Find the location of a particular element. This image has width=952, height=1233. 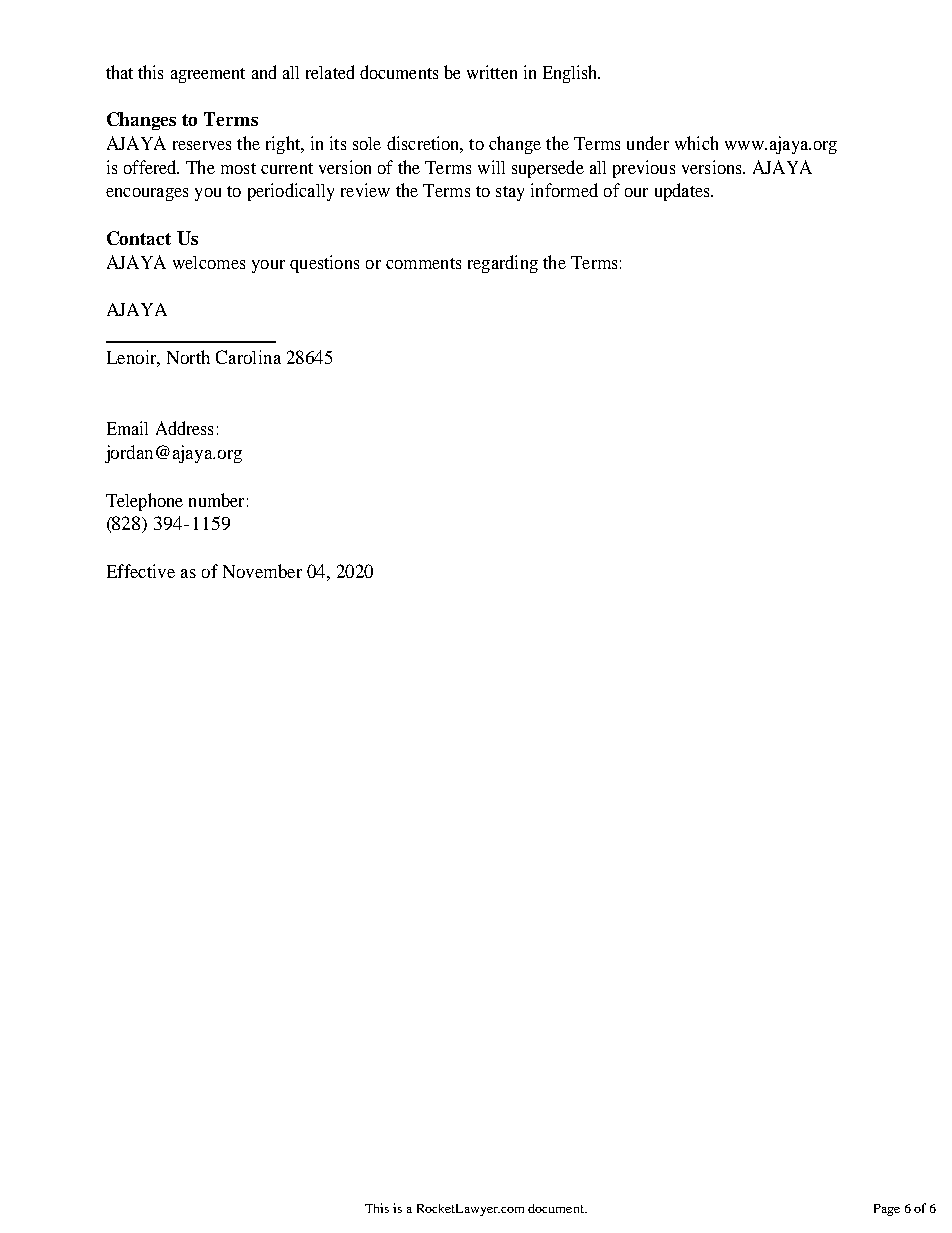

agreement is located at coordinates (208, 75).
